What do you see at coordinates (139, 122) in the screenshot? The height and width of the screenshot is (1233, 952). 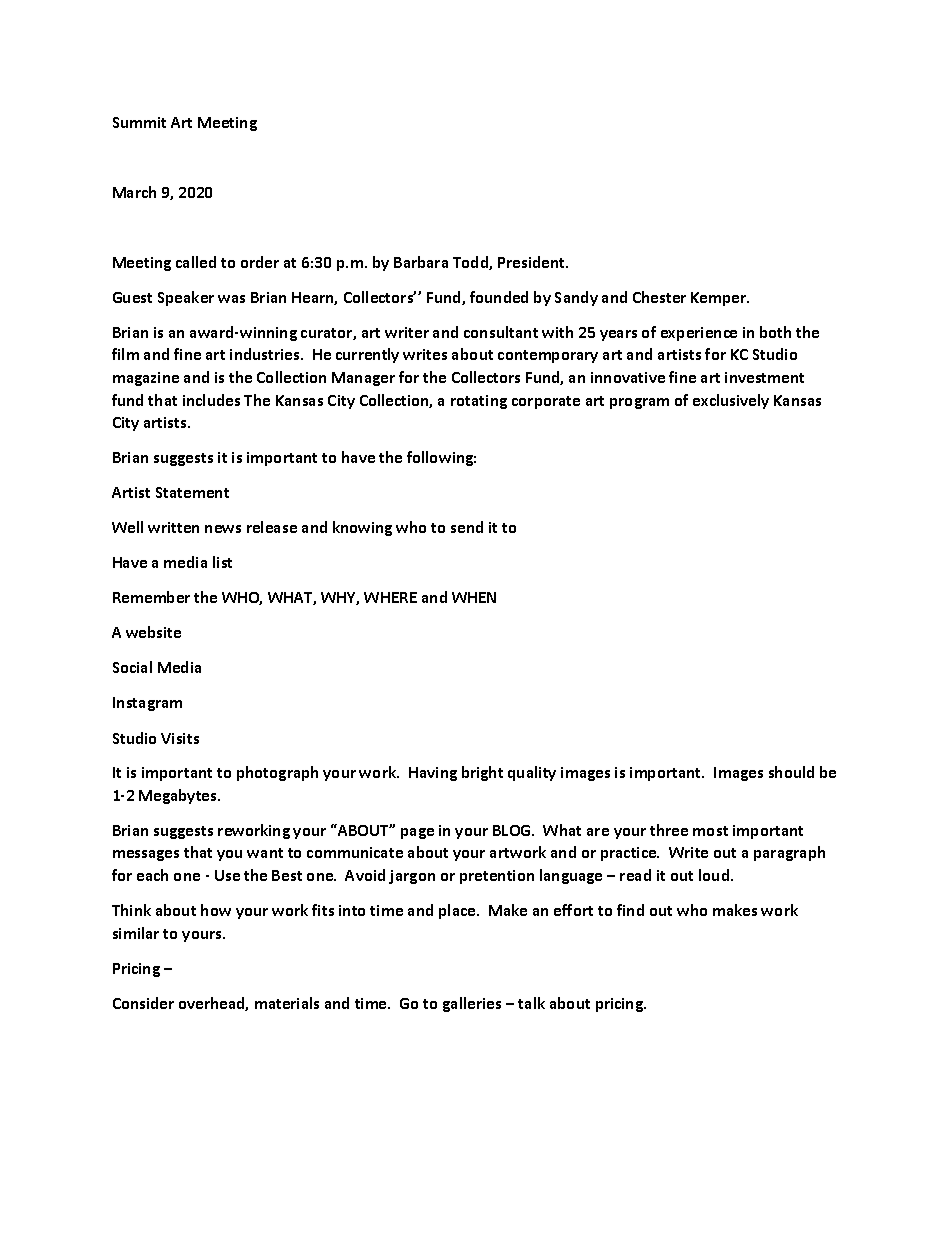 I see `Summit` at bounding box center [139, 122].
